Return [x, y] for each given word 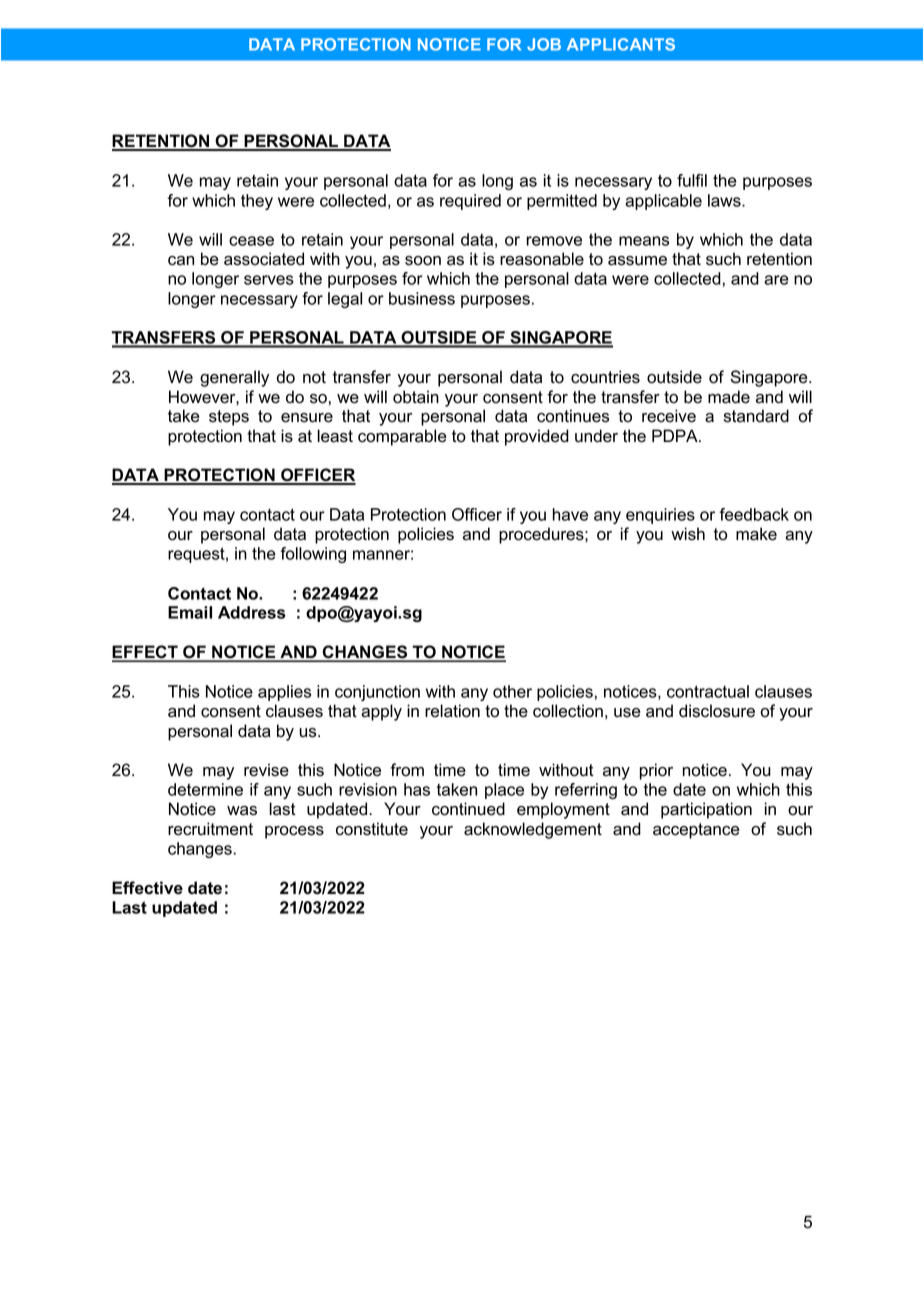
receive [669, 416]
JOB [544, 44]
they [257, 202]
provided [537, 437]
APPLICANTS [621, 44]
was [242, 811]
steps [229, 418]
